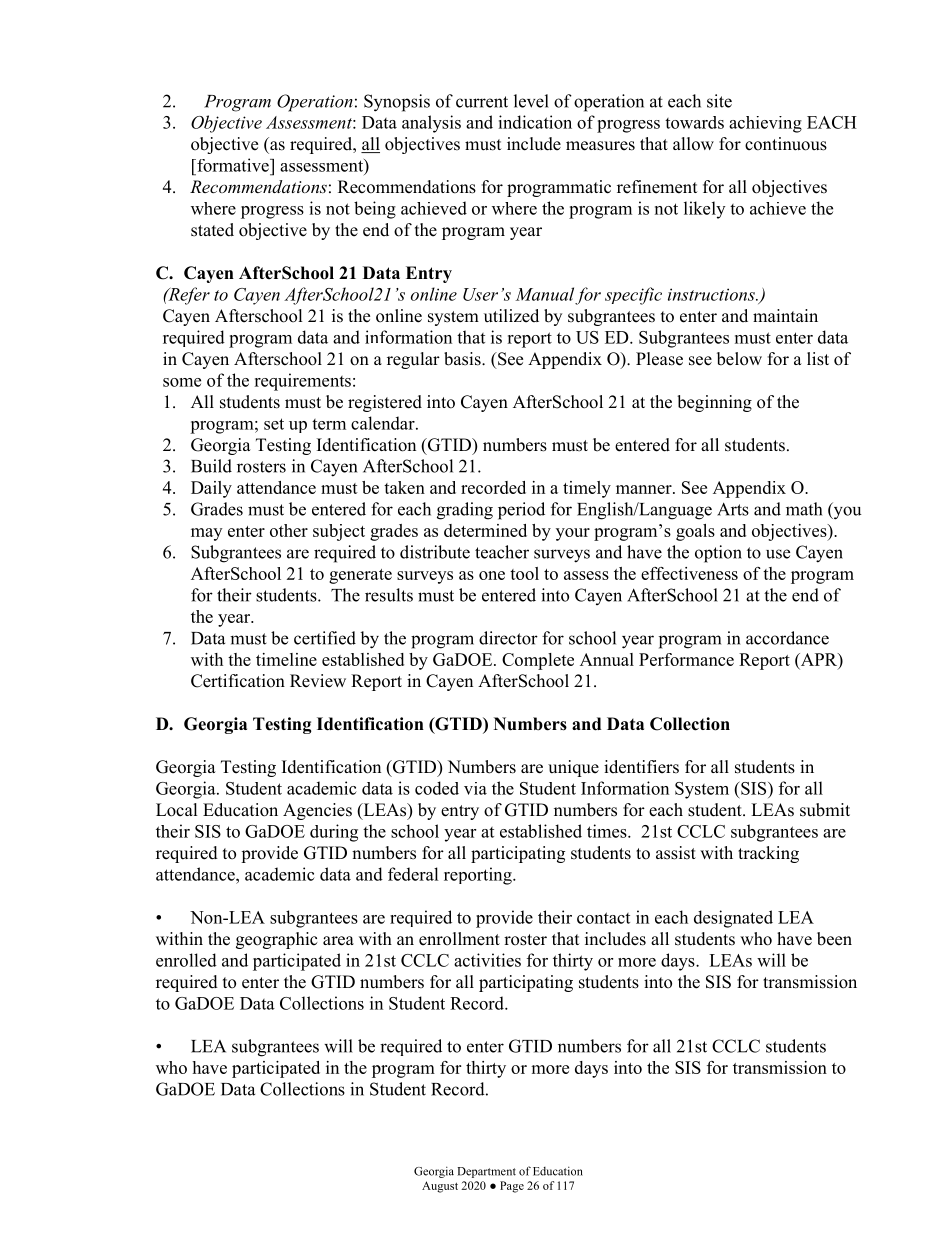 The width and height of the document is (952, 1233). I want to click on basis, so click(463, 359).
